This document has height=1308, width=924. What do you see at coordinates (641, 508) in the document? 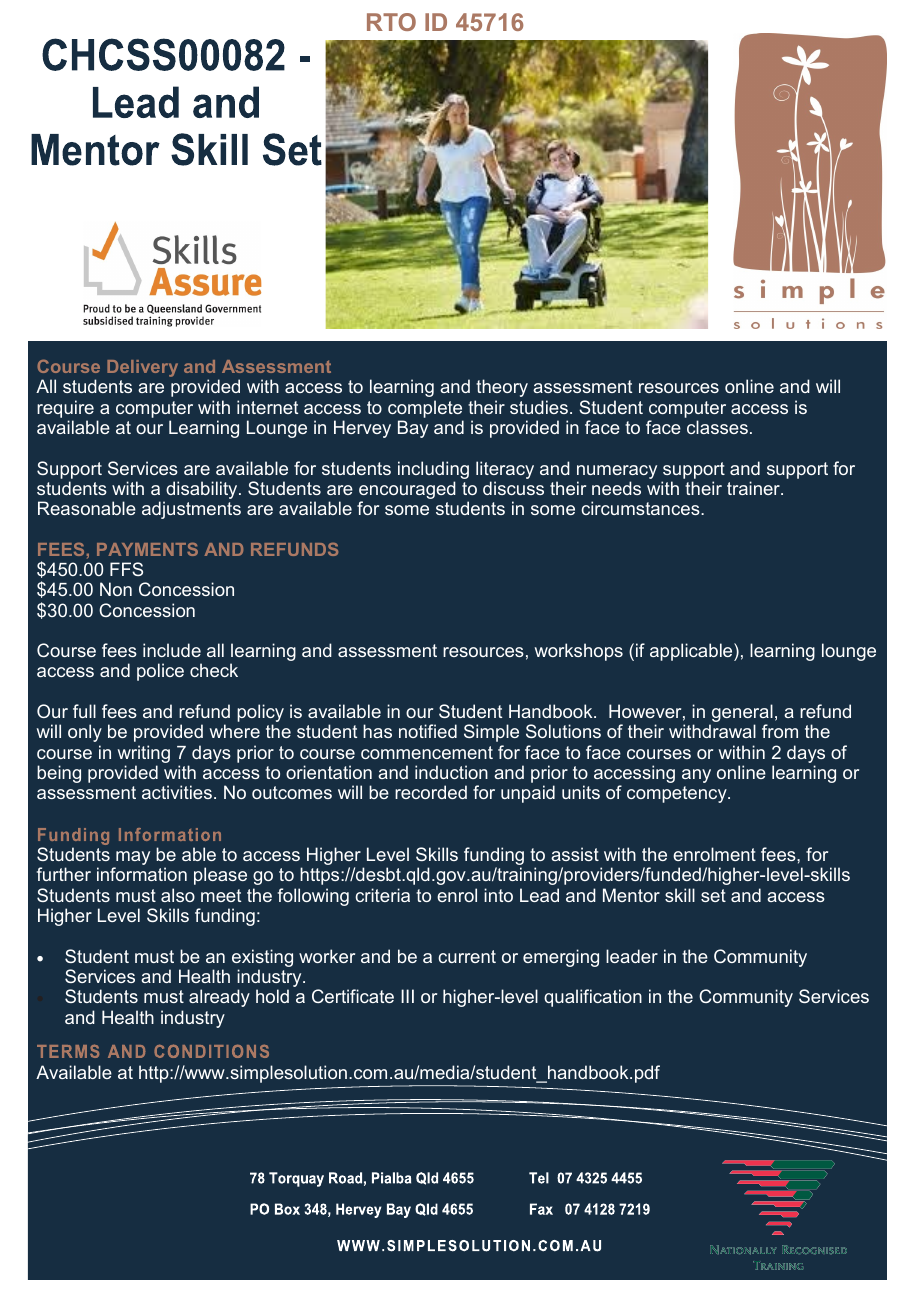
I see `circumstances` at bounding box center [641, 508].
